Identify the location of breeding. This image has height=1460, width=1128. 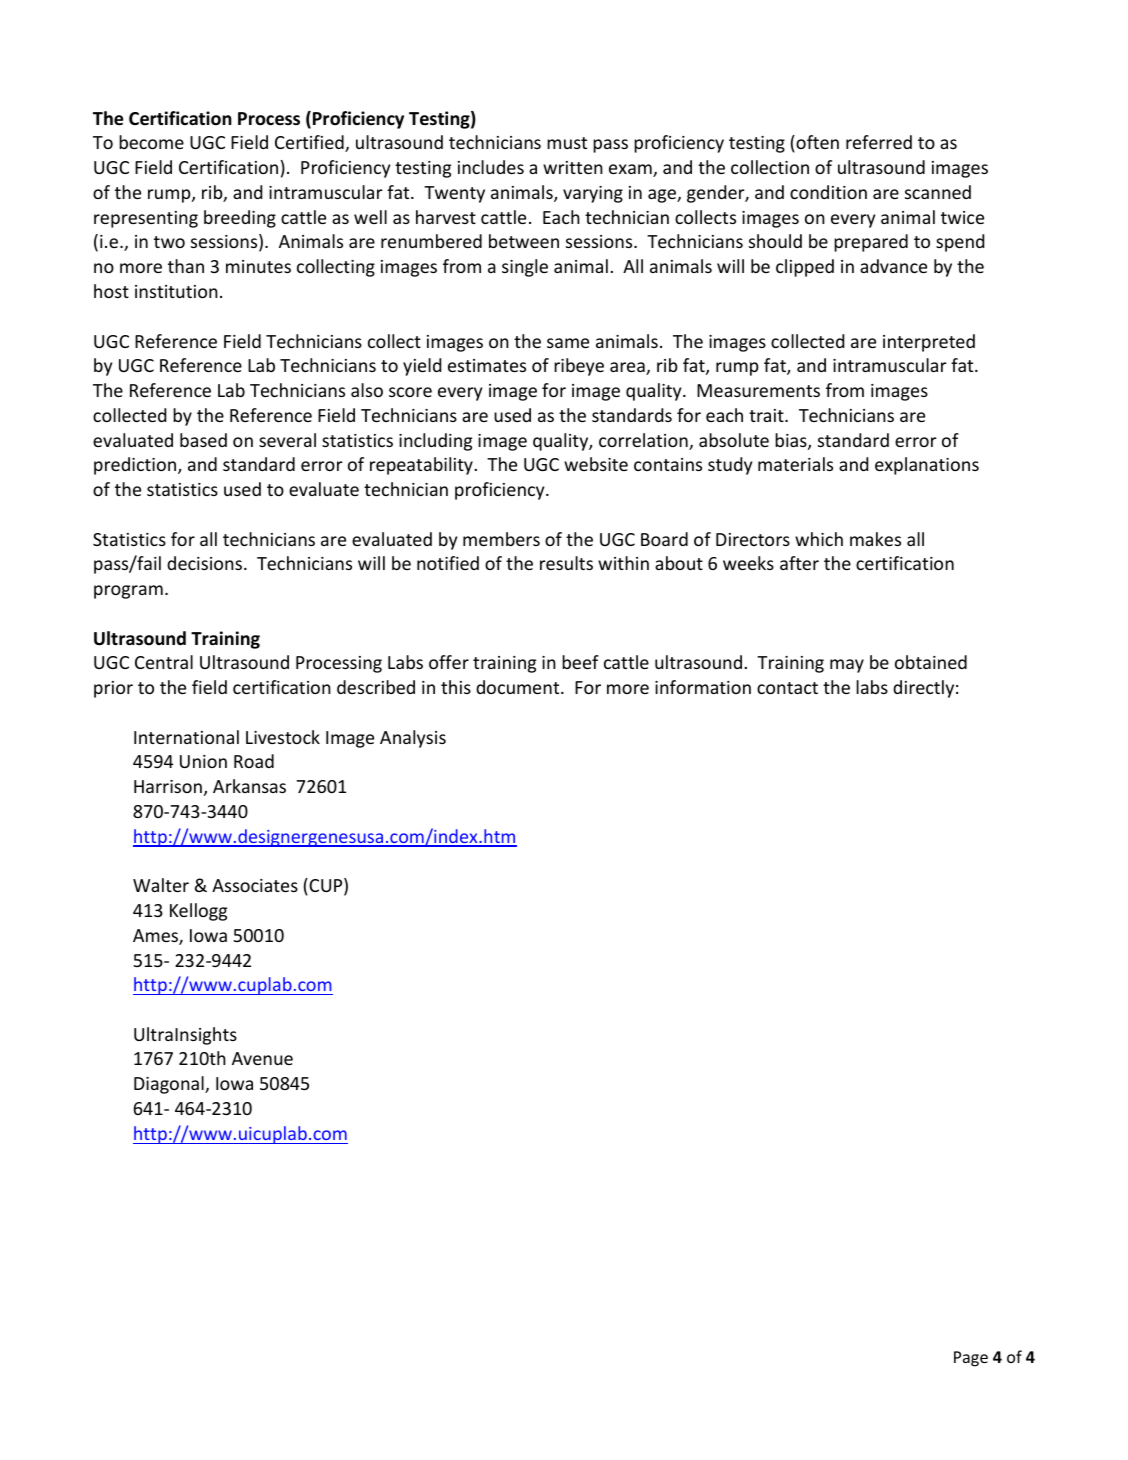
(240, 219).
